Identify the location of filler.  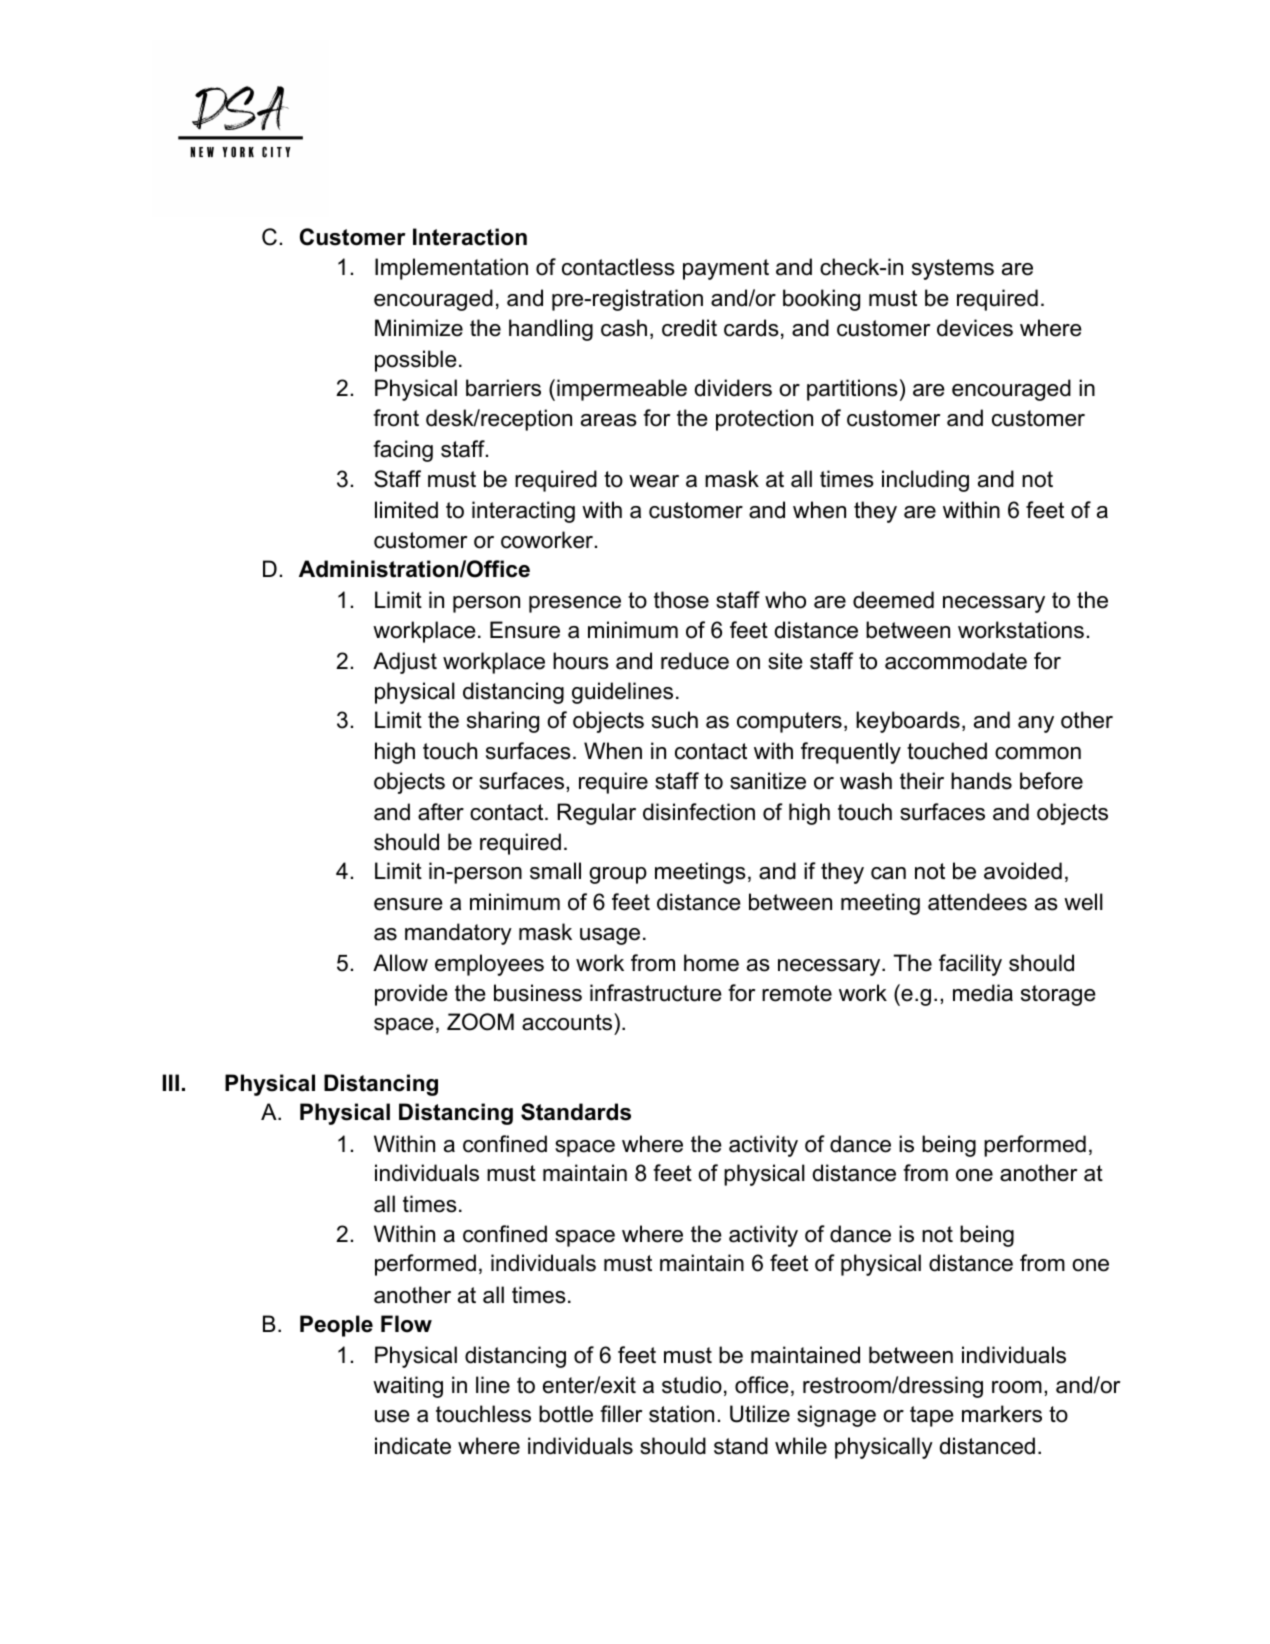
(621, 1414).
